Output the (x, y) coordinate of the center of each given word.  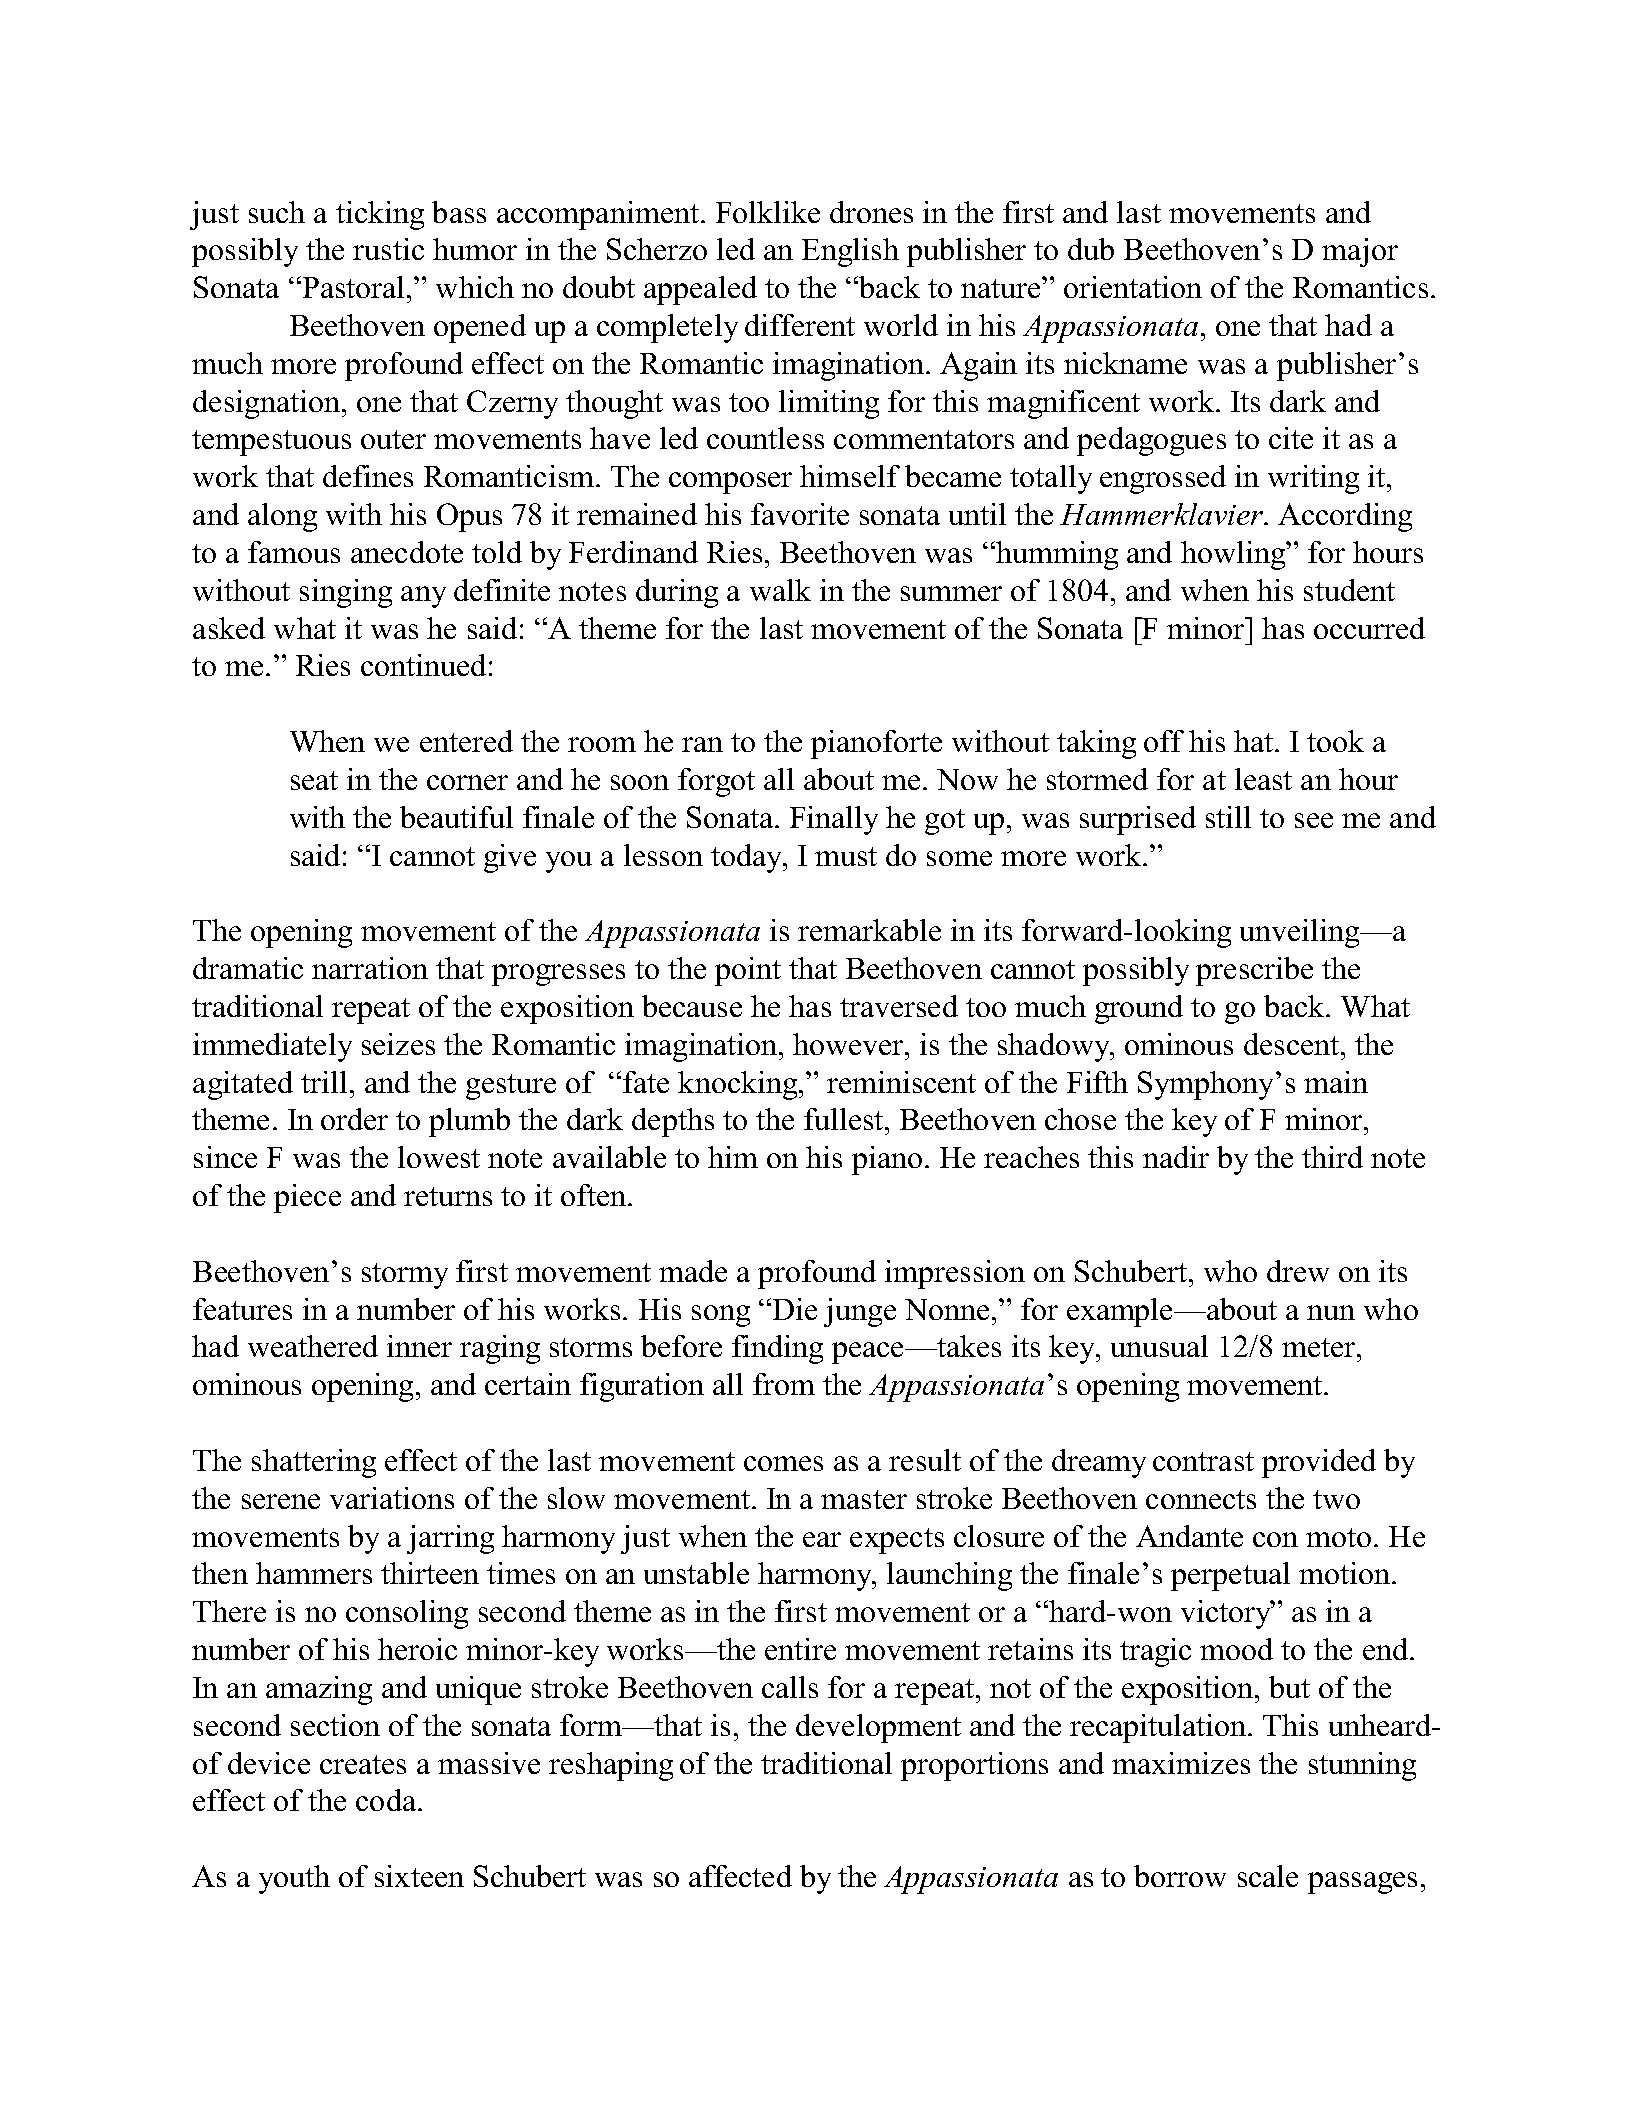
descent (1293, 1044)
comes (783, 1463)
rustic (388, 249)
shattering (314, 1463)
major (1360, 252)
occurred (1369, 628)
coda (386, 1800)
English (850, 252)
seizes (398, 1044)
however (849, 1044)
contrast (1203, 1461)
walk (780, 590)
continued (423, 665)
